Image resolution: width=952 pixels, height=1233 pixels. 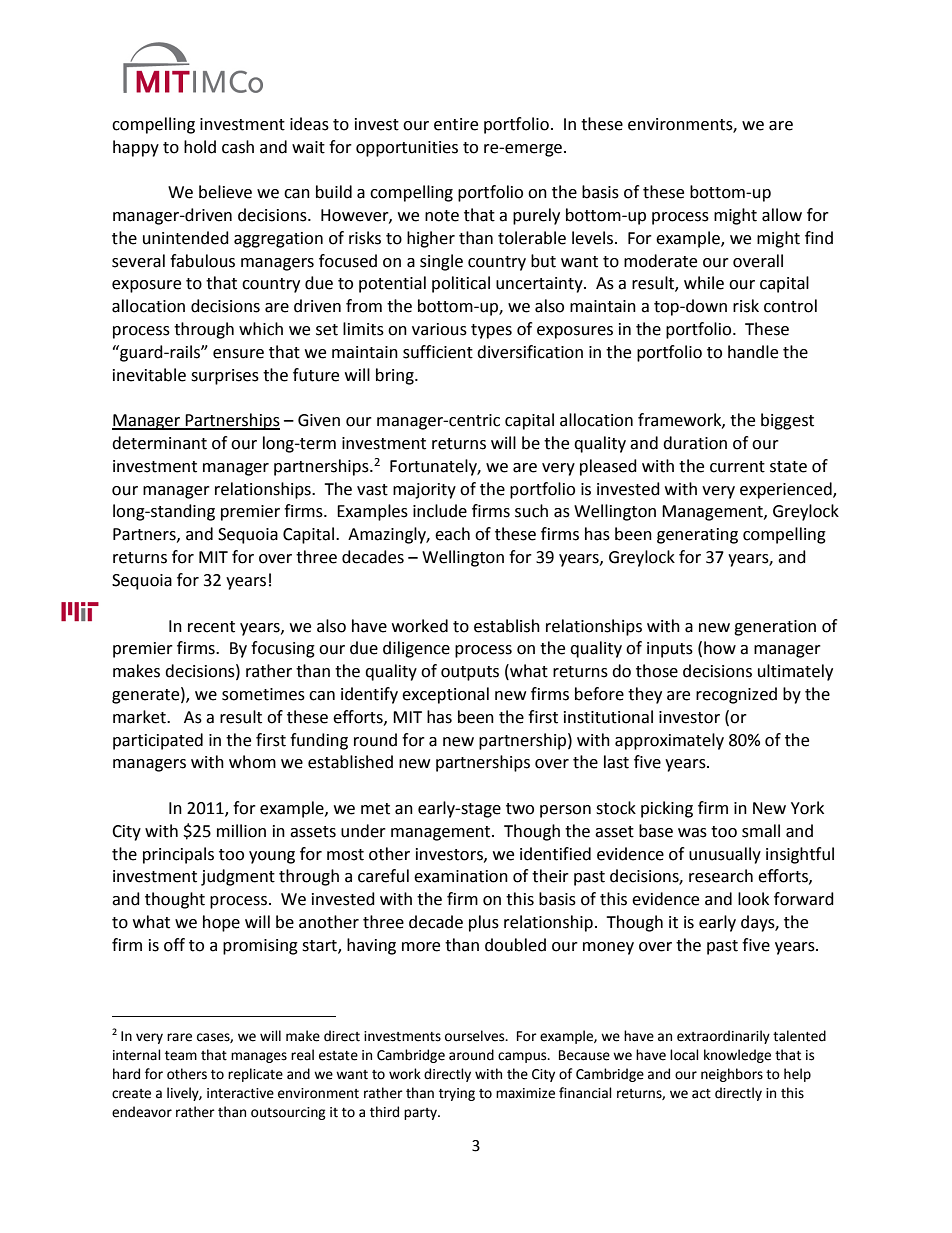 What do you see at coordinates (782, 215) in the screenshot?
I see `allow` at bounding box center [782, 215].
